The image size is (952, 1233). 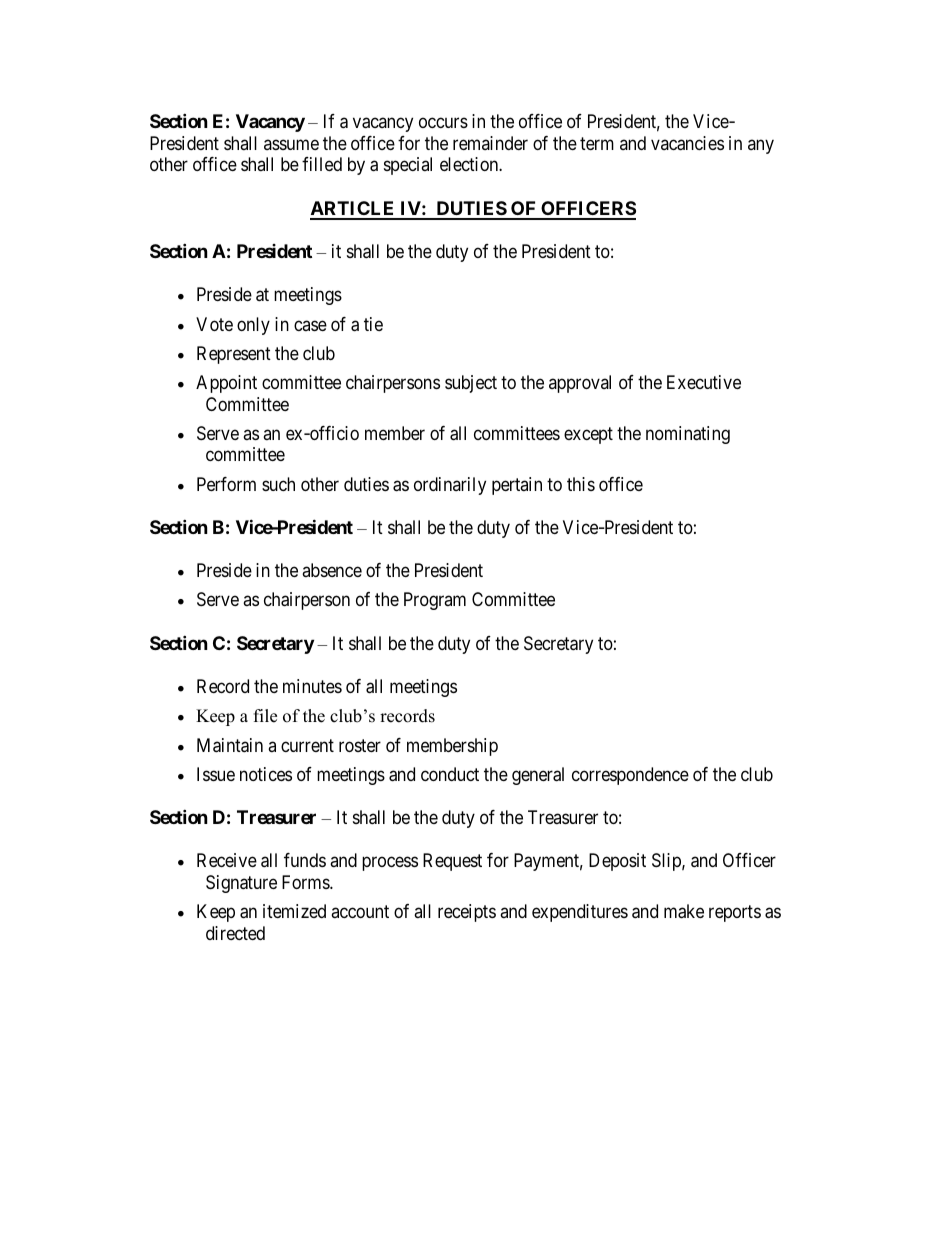 I want to click on vacancies, so click(x=687, y=143).
